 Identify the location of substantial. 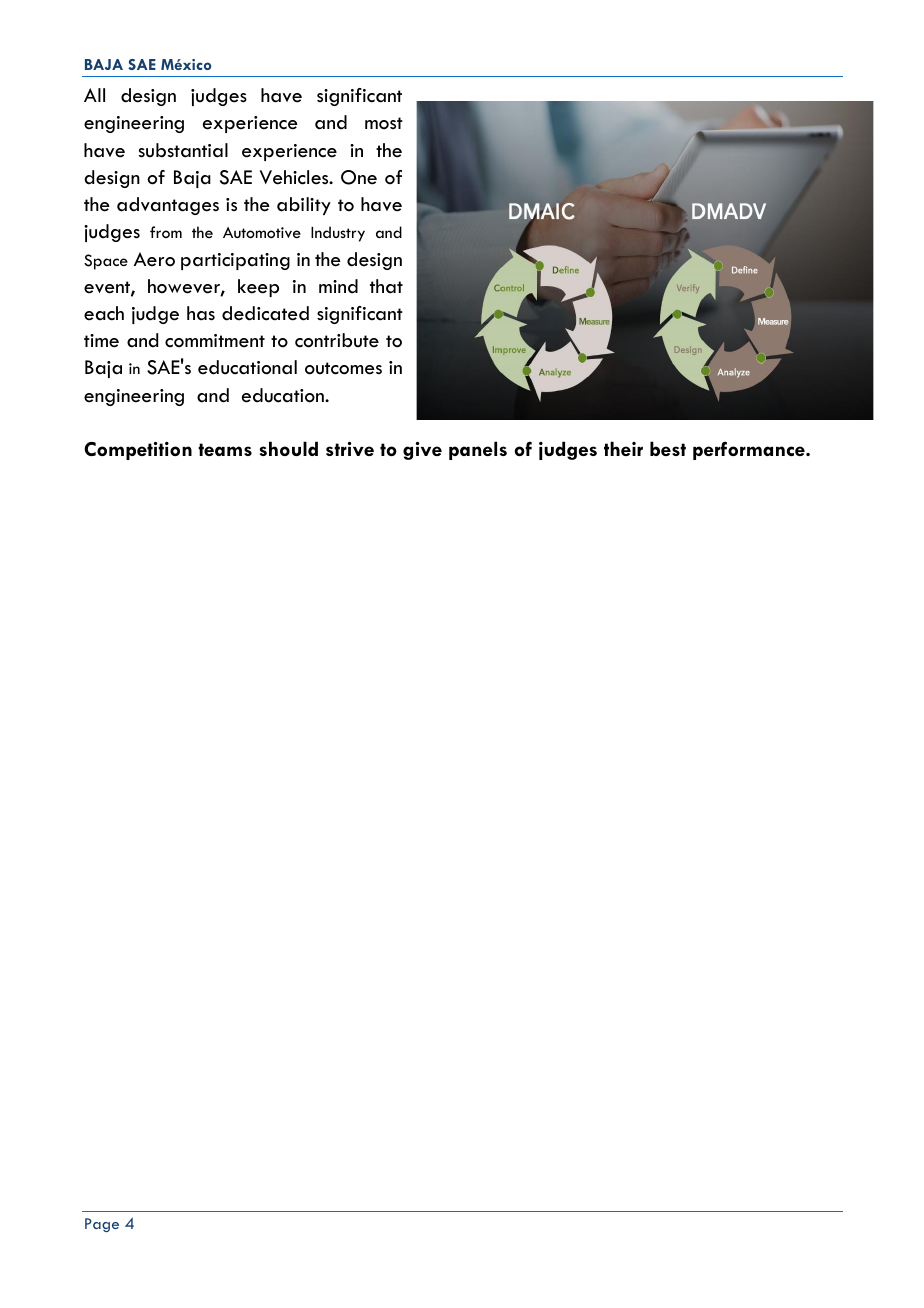
(183, 150).
